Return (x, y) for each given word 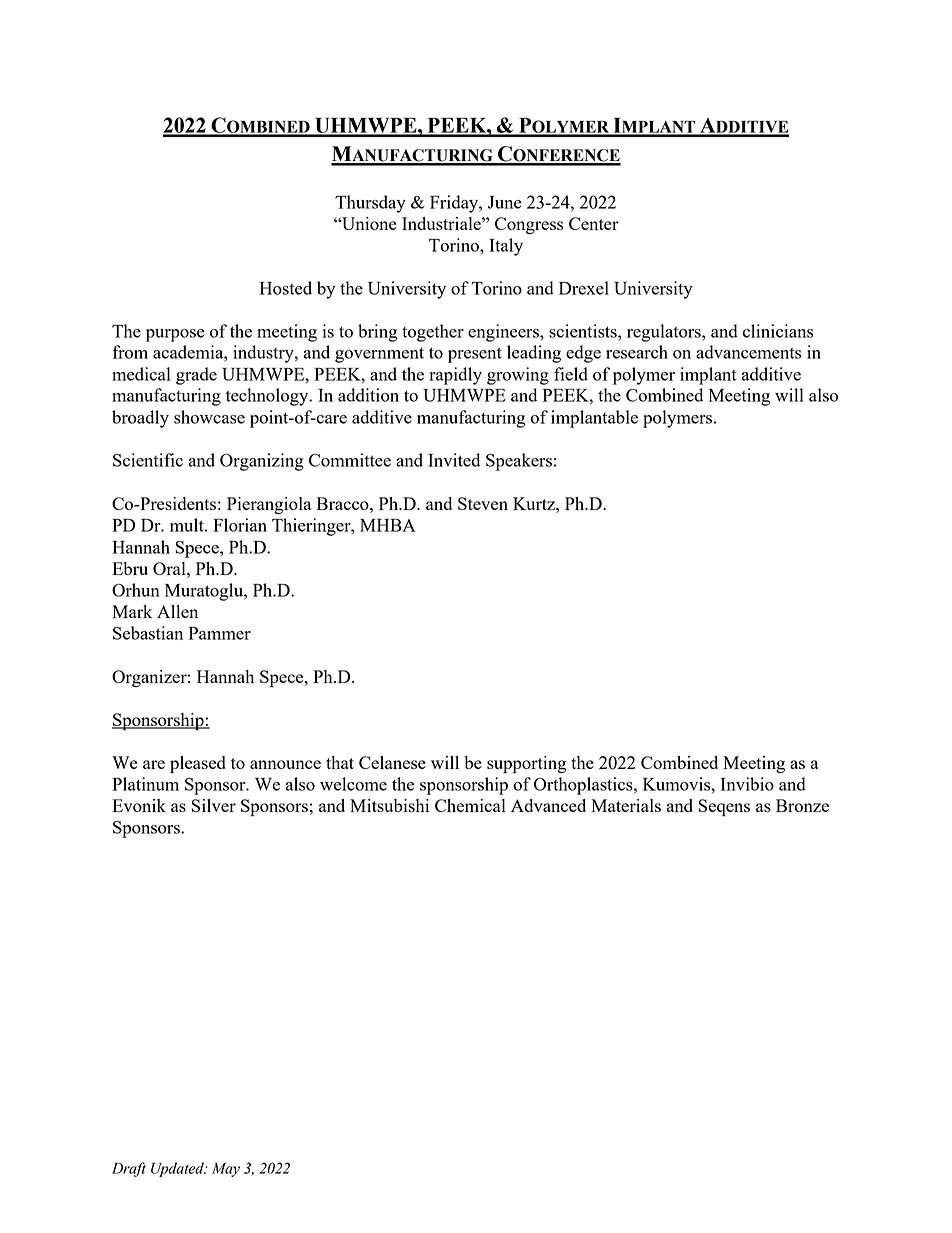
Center (594, 223)
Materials (626, 805)
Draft (129, 1169)
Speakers (519, 462)
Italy (506, 247)
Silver (213, 805)
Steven (483, 503)
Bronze (802, 805)
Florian (240, 525)
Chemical (470, 805)
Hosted (286, 288)
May (226, 1170)
